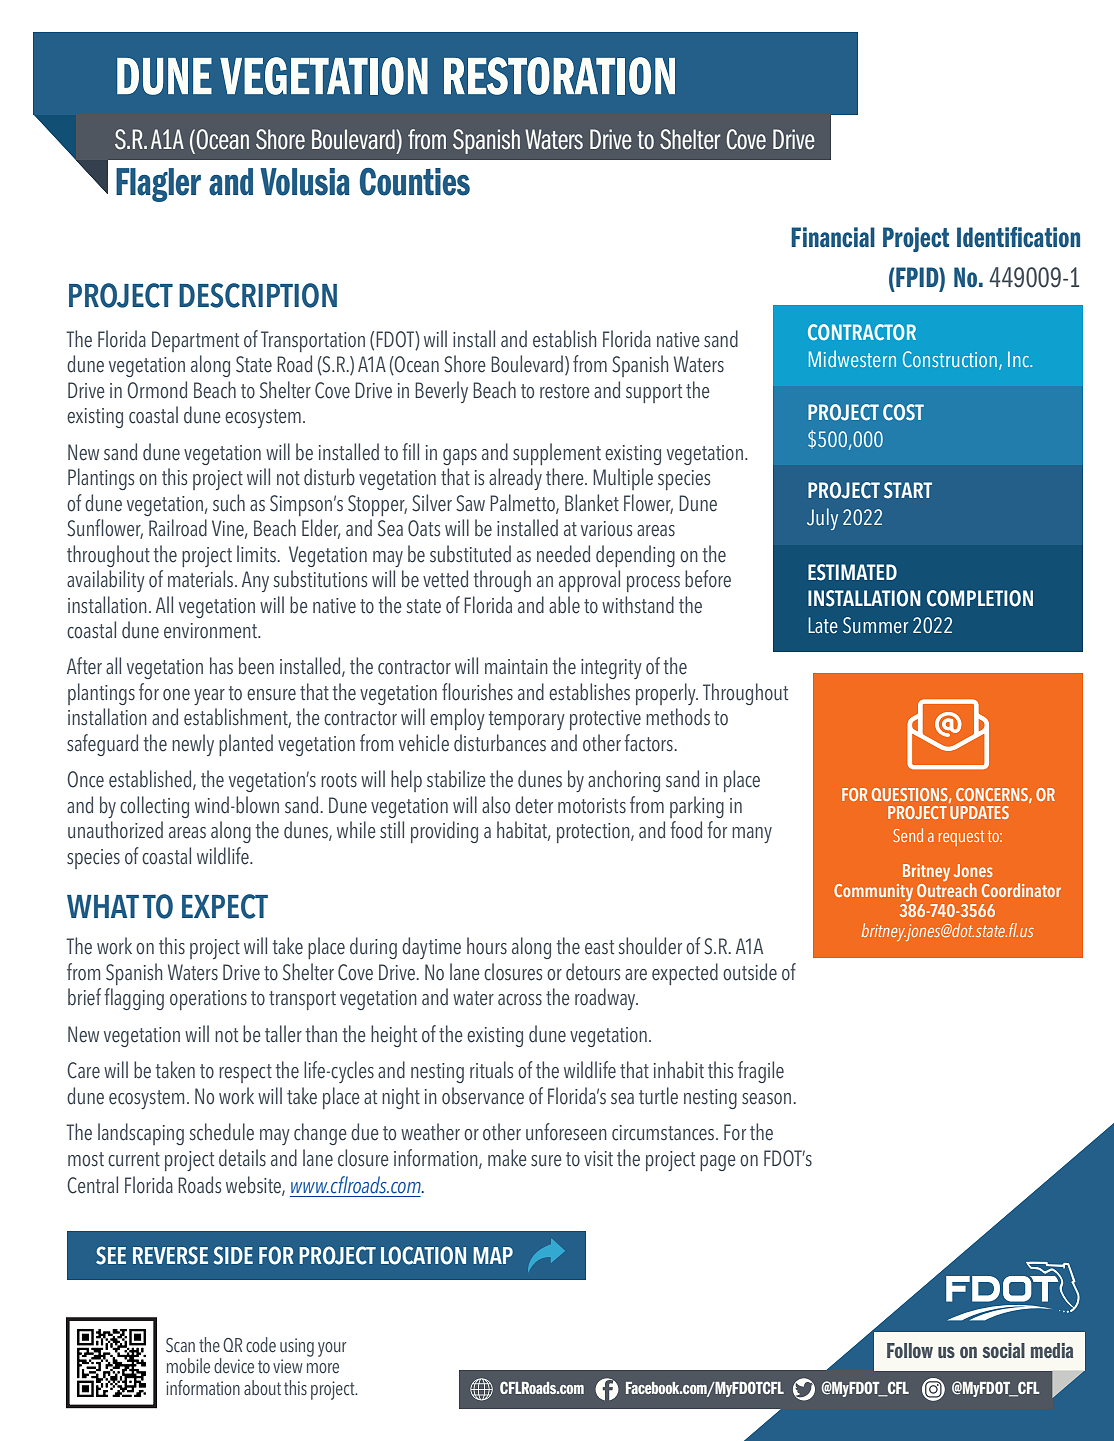 Image resolution: width=1114 pixels, height=1441 pixels. I want to click on Identification, so click(1018, 237).
